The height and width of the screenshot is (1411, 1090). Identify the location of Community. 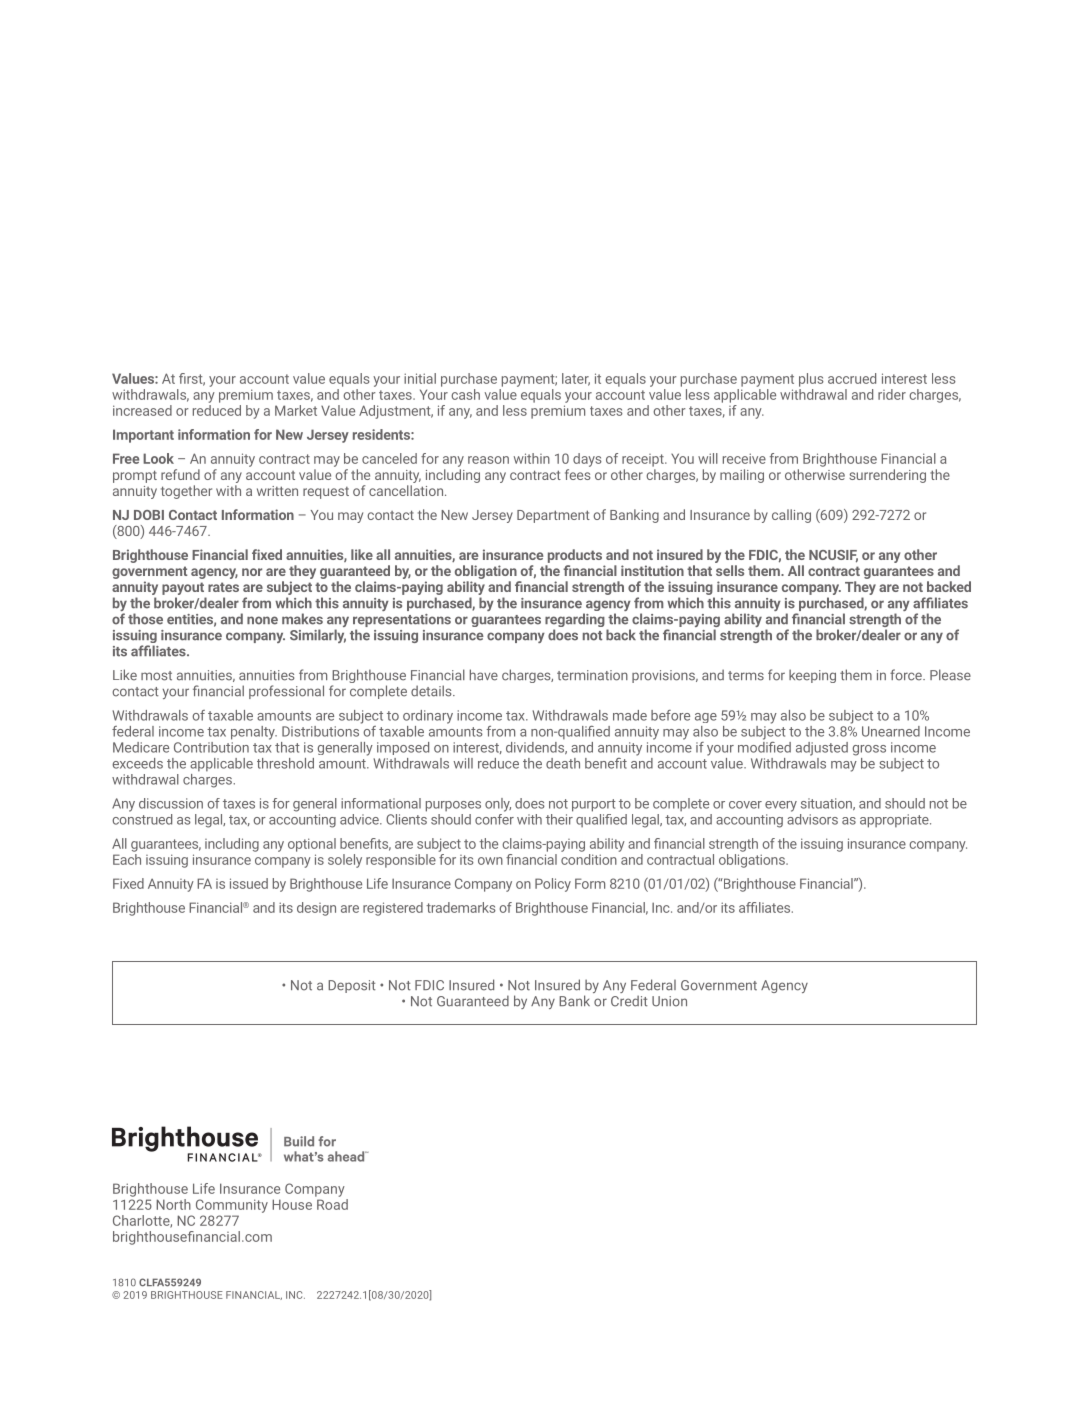
(232, 1206).
